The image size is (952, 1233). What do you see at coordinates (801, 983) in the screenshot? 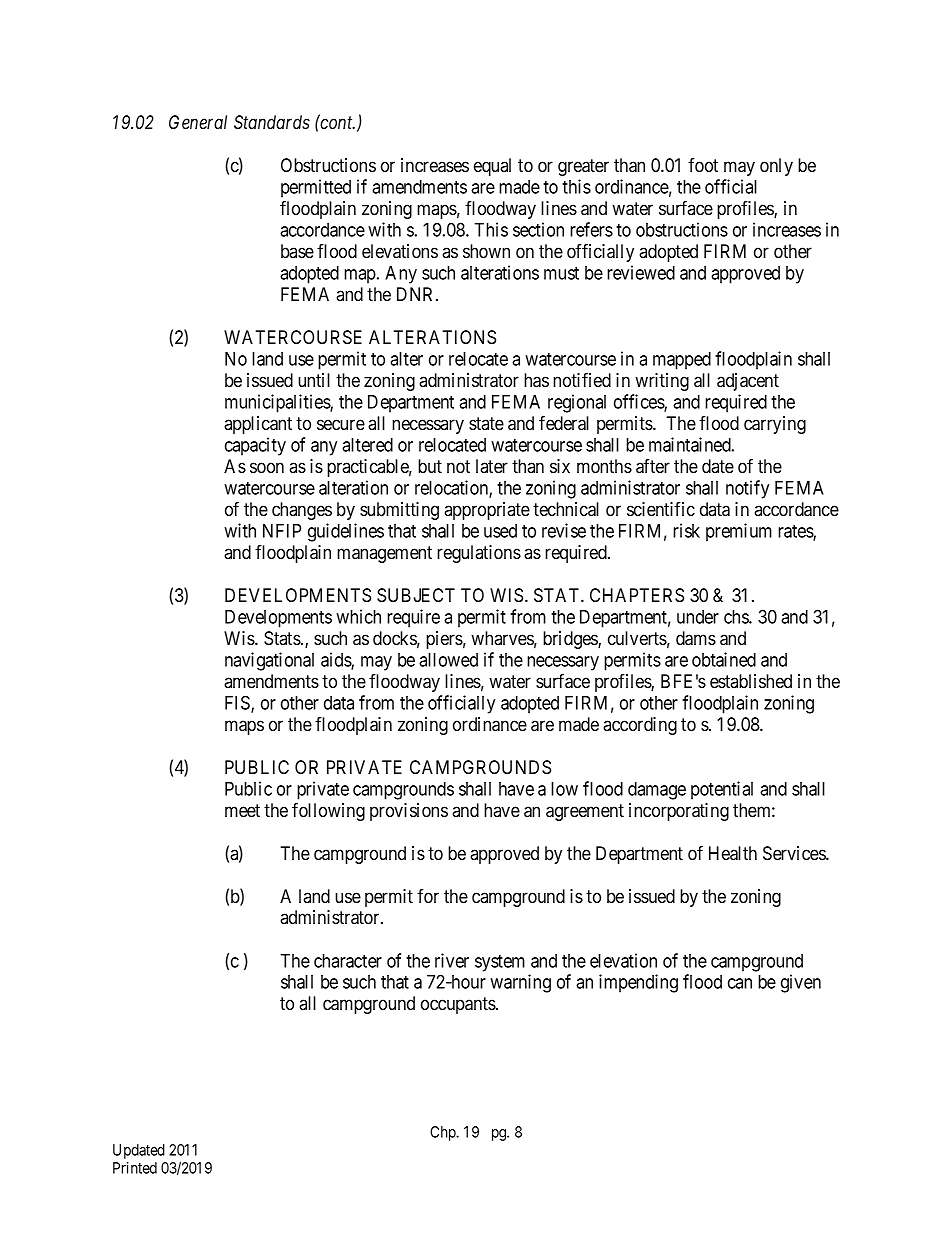
I see `given` at bounding box center [801, 983].
